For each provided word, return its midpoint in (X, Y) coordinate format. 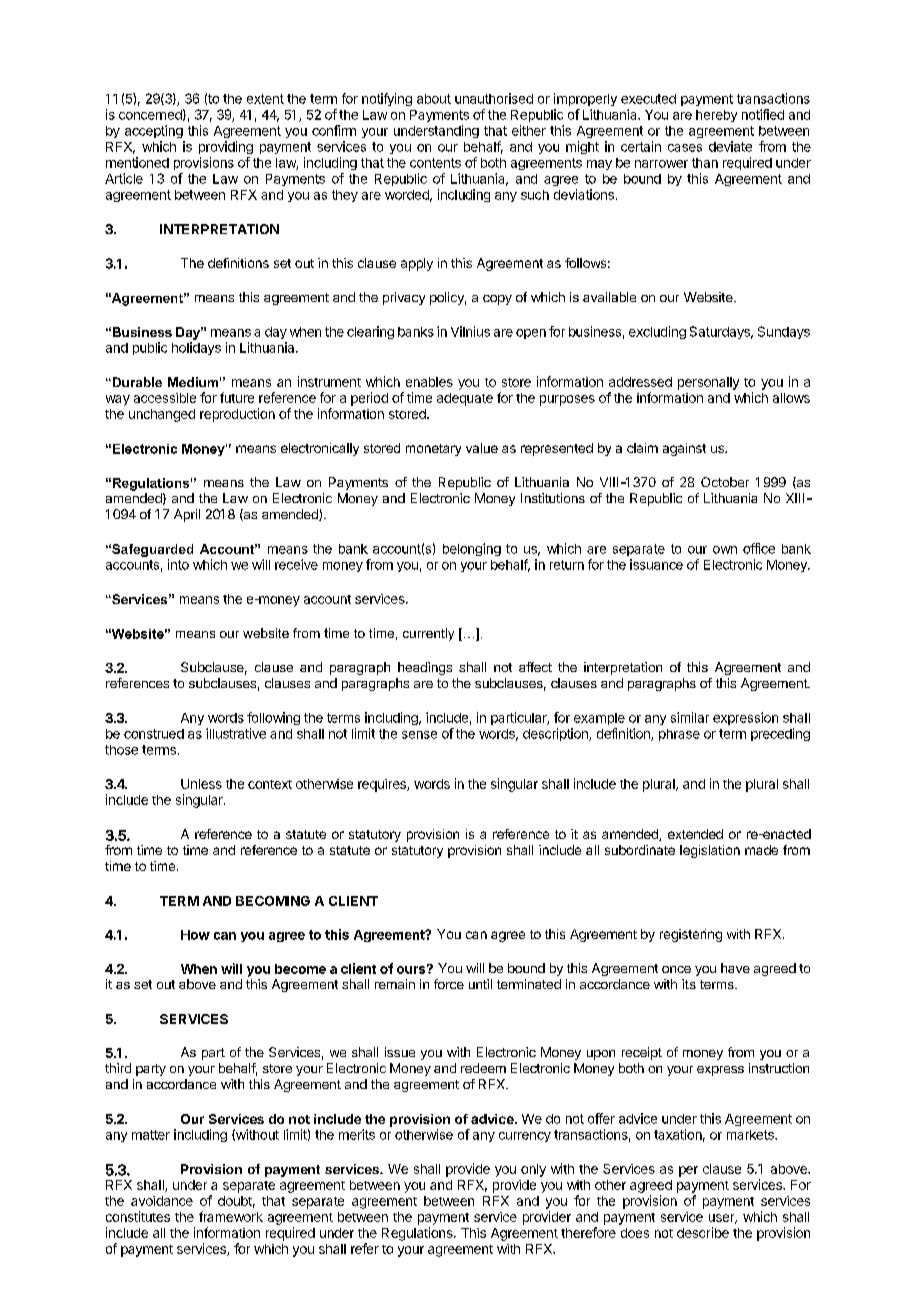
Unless (201, 784)
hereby (716, 116)
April (187, 515)
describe (703, 1232)
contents (435, 163)
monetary (433, 450)
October (725, 482)
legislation (710, 851)
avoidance (162, 1201)
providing (226, 147)
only (533, 1170)
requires (383, 785)
